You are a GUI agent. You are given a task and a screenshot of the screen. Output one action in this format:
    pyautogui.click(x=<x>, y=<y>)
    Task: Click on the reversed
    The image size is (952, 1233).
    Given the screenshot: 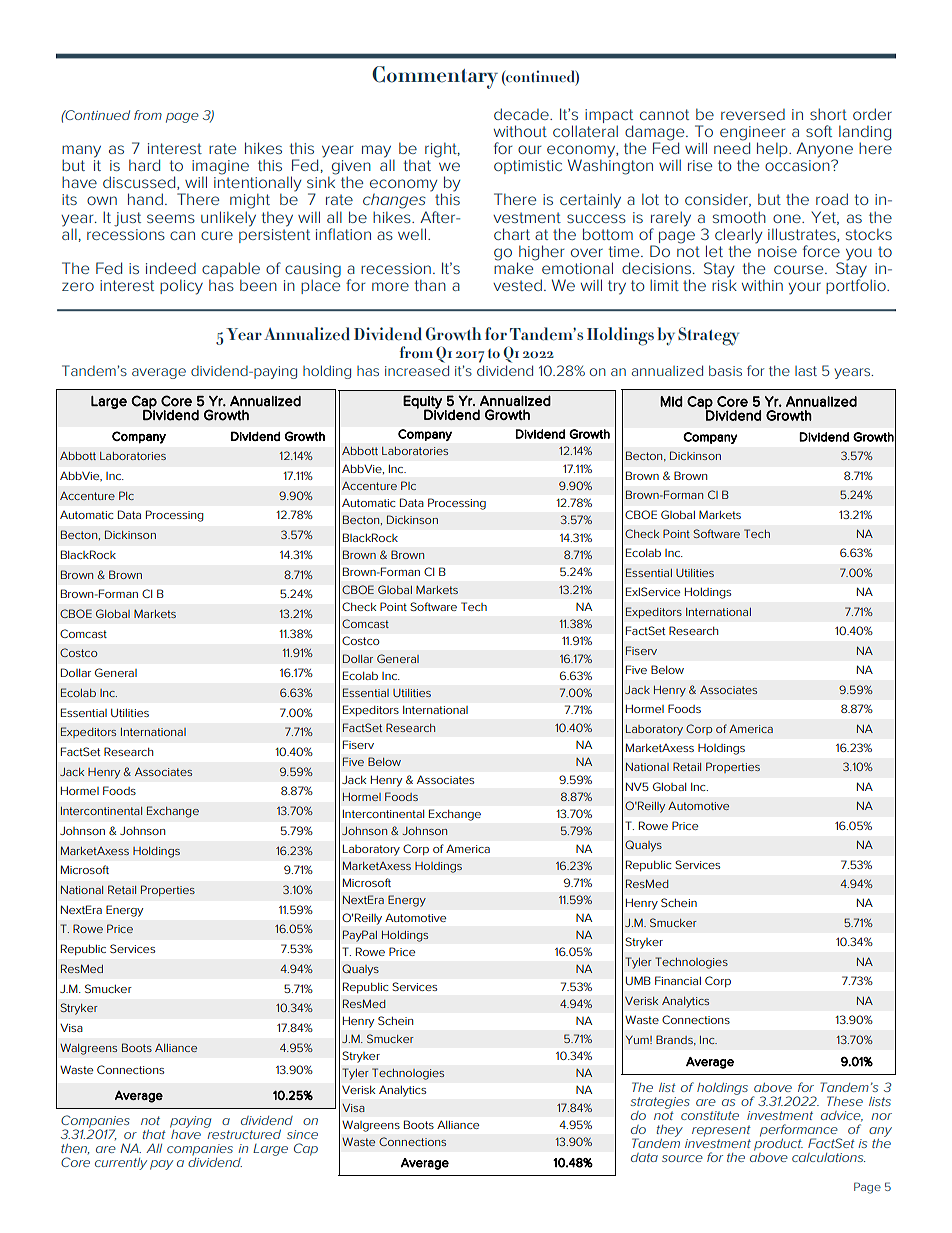 What is the action you would take?
    pyautogui.click(x=753, y=114)
